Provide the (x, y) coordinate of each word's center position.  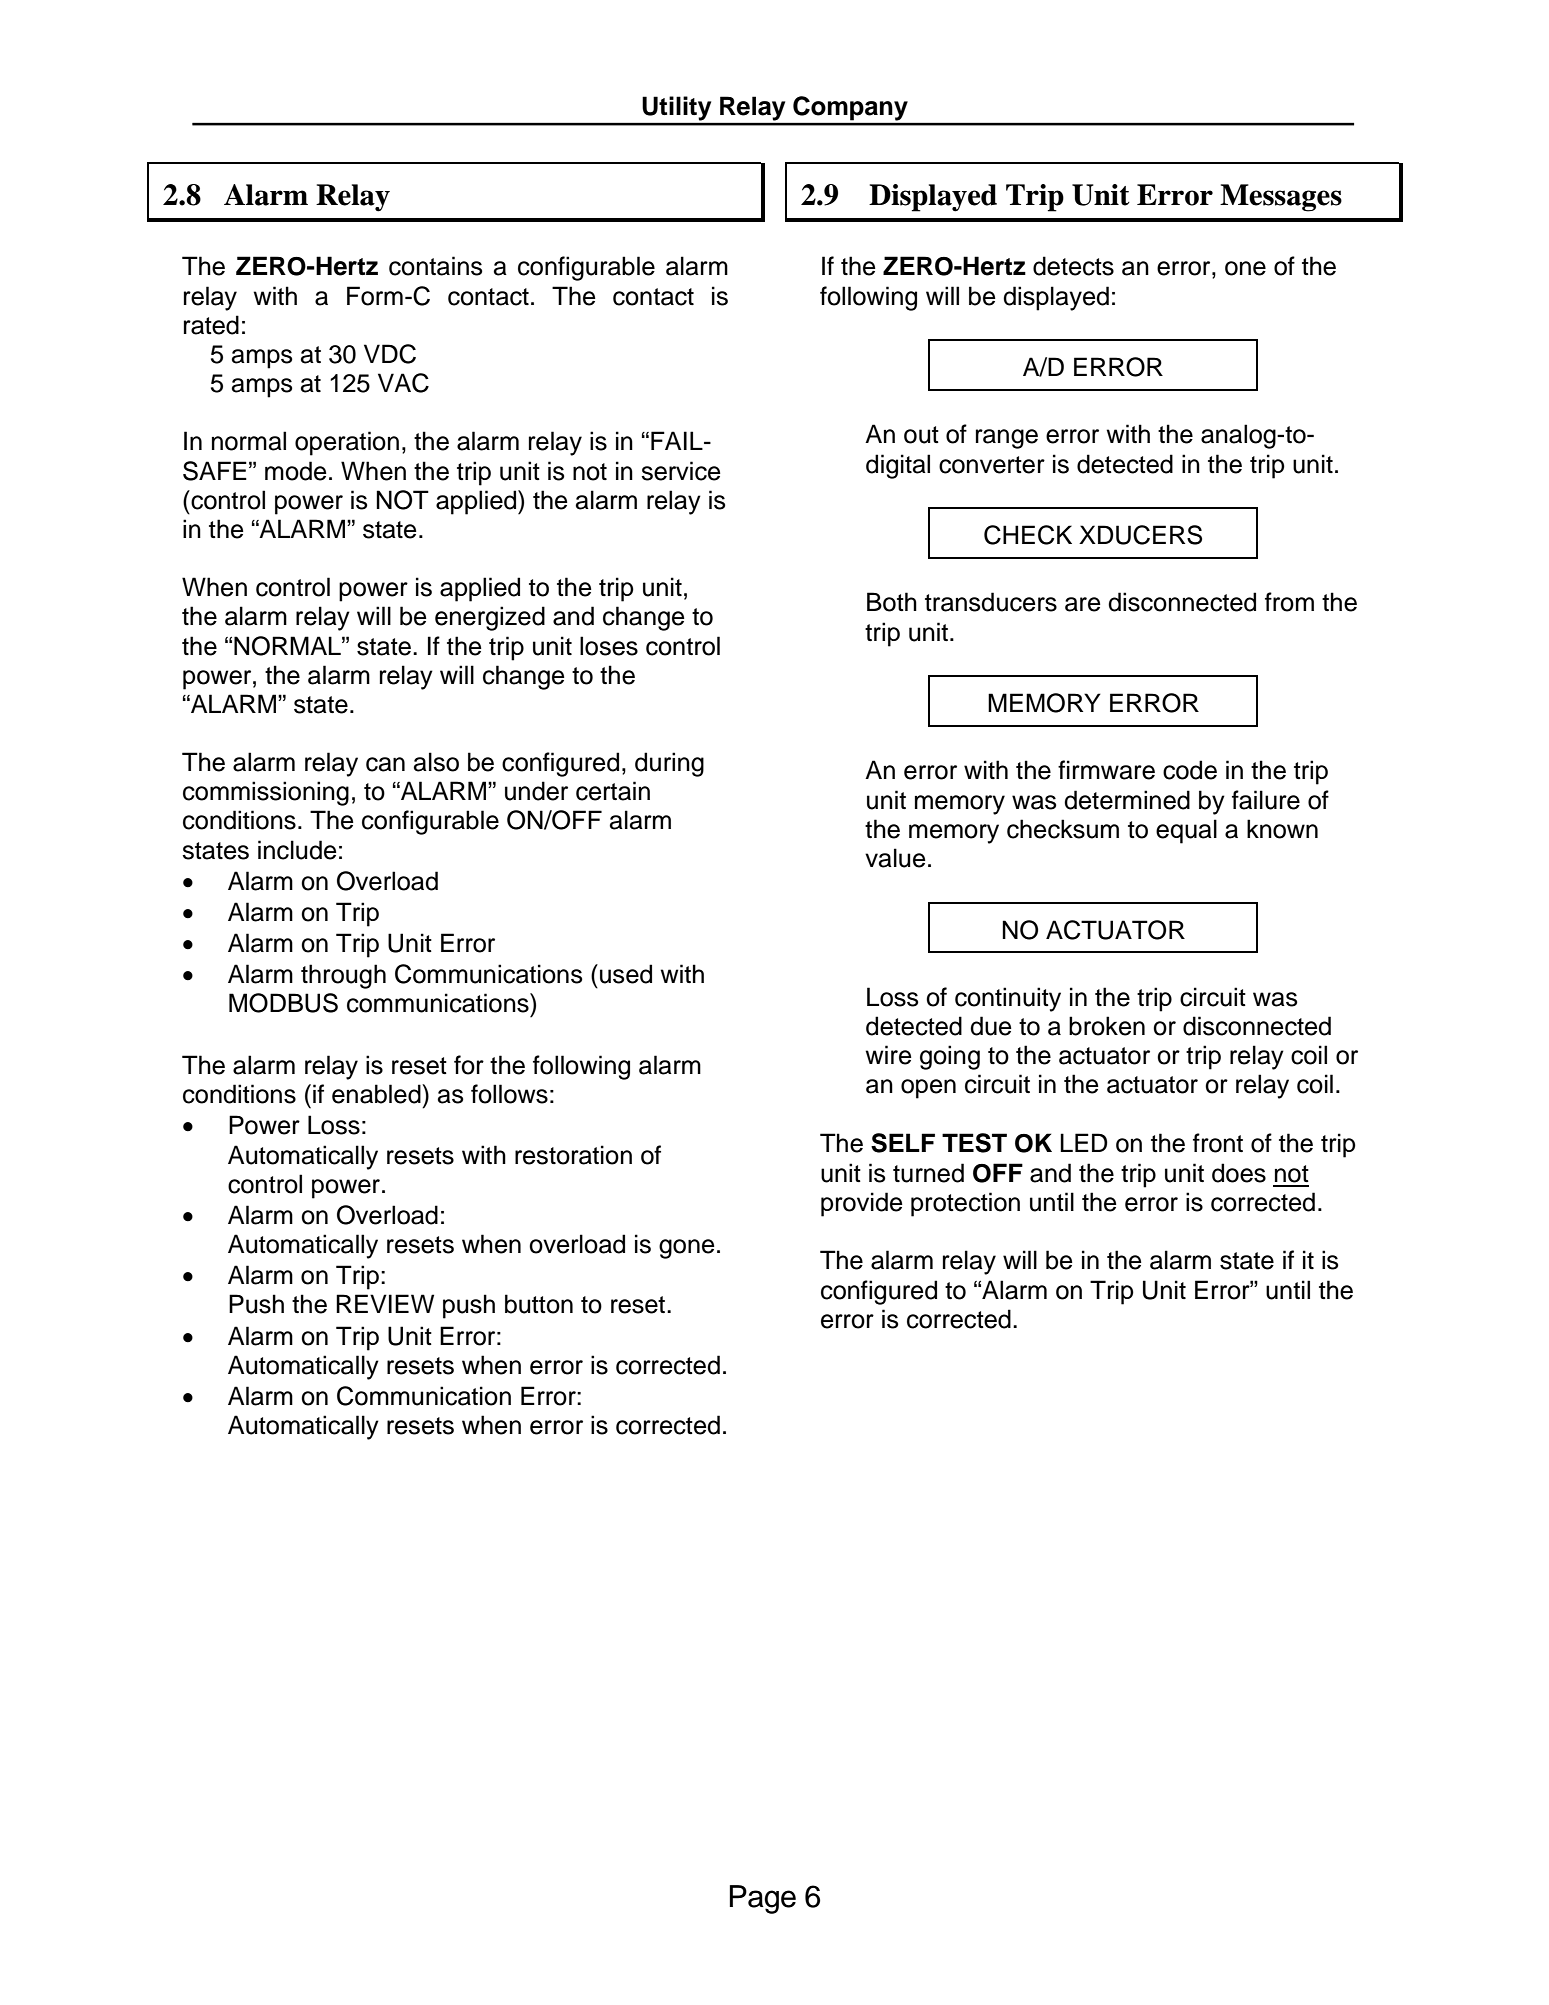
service (681, 471)
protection (965, 1204)
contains (436, 266)
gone (687, 1249)
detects (1073, 266)
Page (763, 1899)
